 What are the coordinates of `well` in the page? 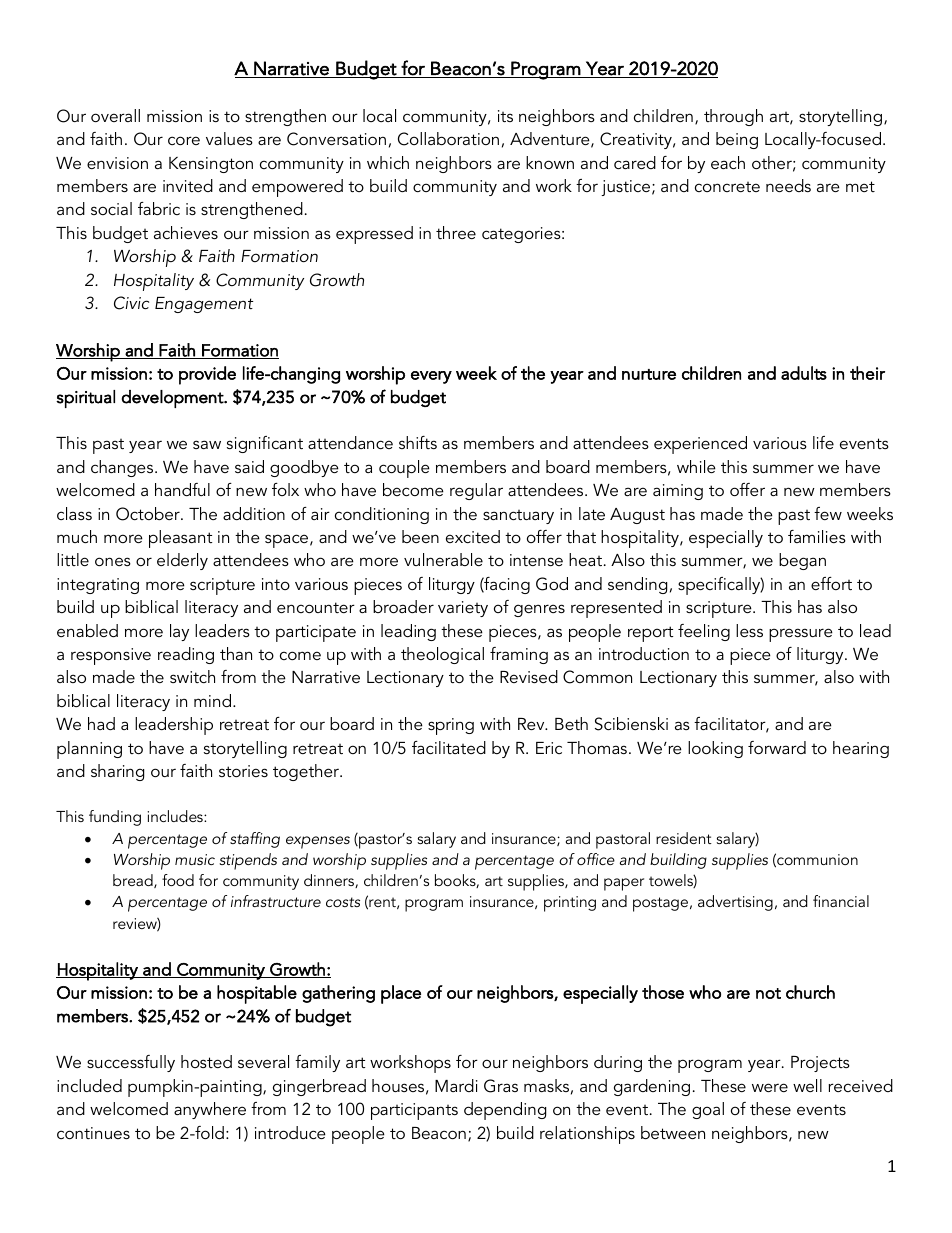 It's located at (807, 1085).
